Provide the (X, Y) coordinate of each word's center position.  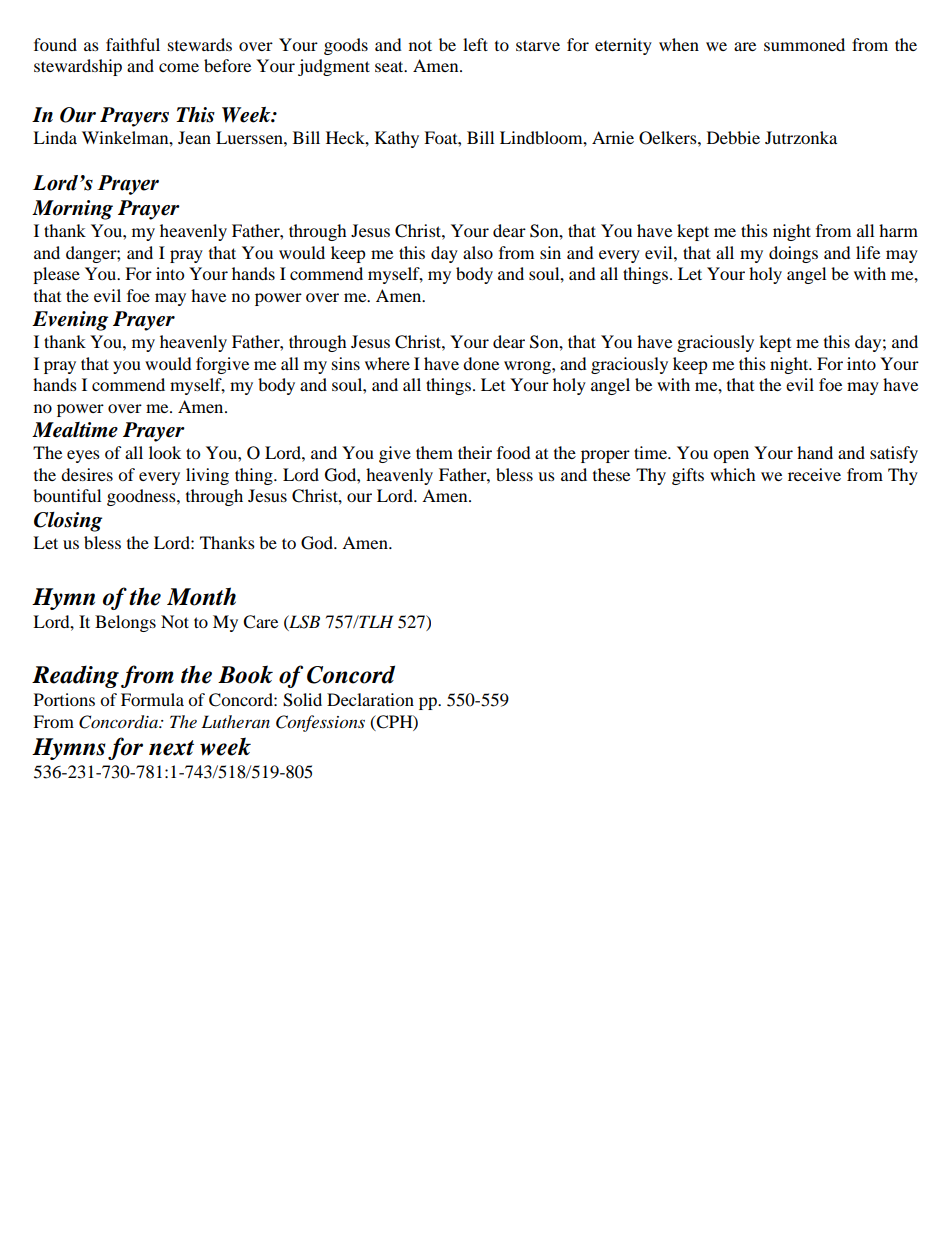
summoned (804, 44)
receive (814, 474)
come (179, 67)
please (56, 275)
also (478, 252)
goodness (142, 497)
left (475, 44)
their (475, 452)
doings (793, 254)
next (171, 748)
